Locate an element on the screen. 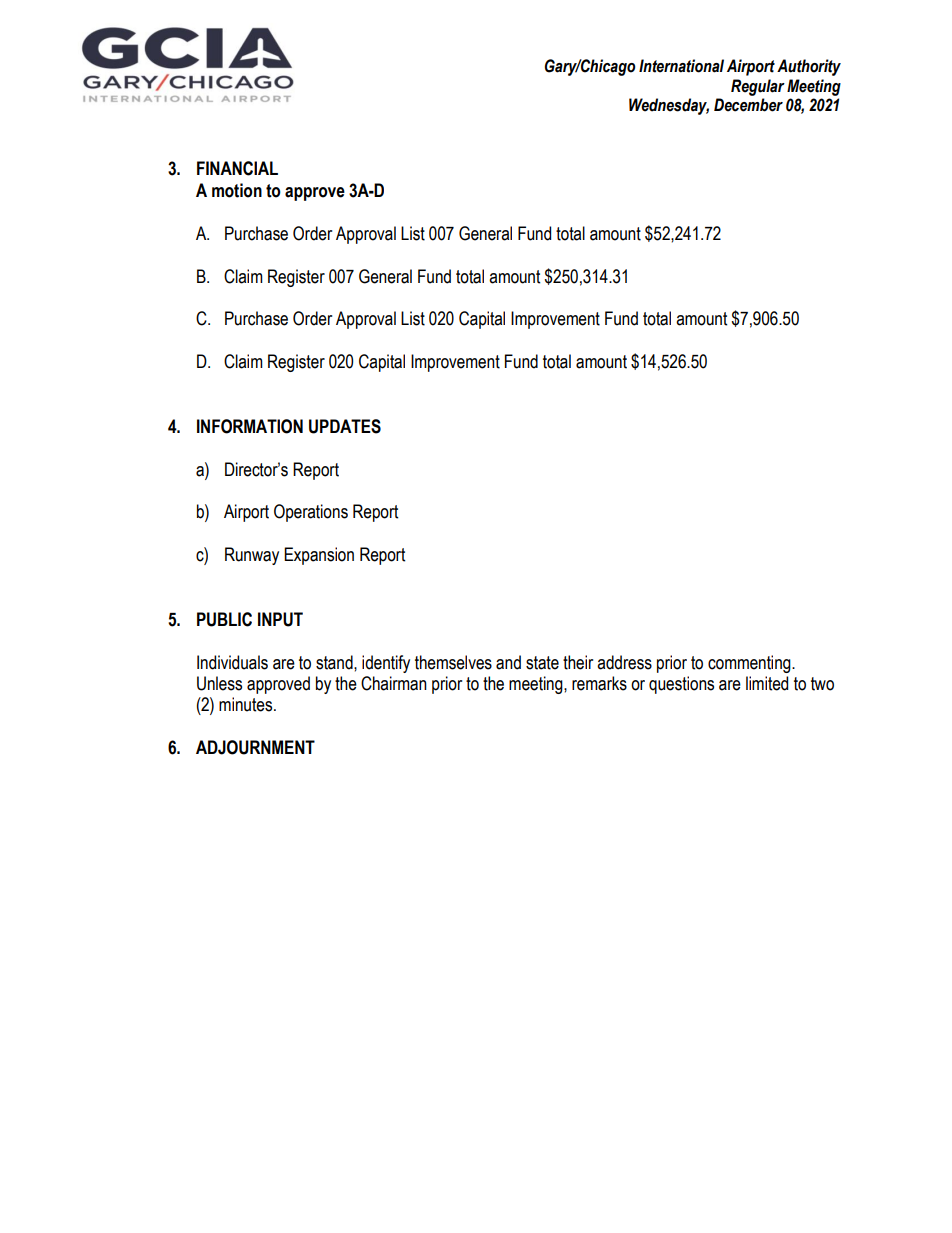 Image resolution: width=952 pixels, height=1233 pixels. FINANCIAL is located at coordinates (237, 168).
